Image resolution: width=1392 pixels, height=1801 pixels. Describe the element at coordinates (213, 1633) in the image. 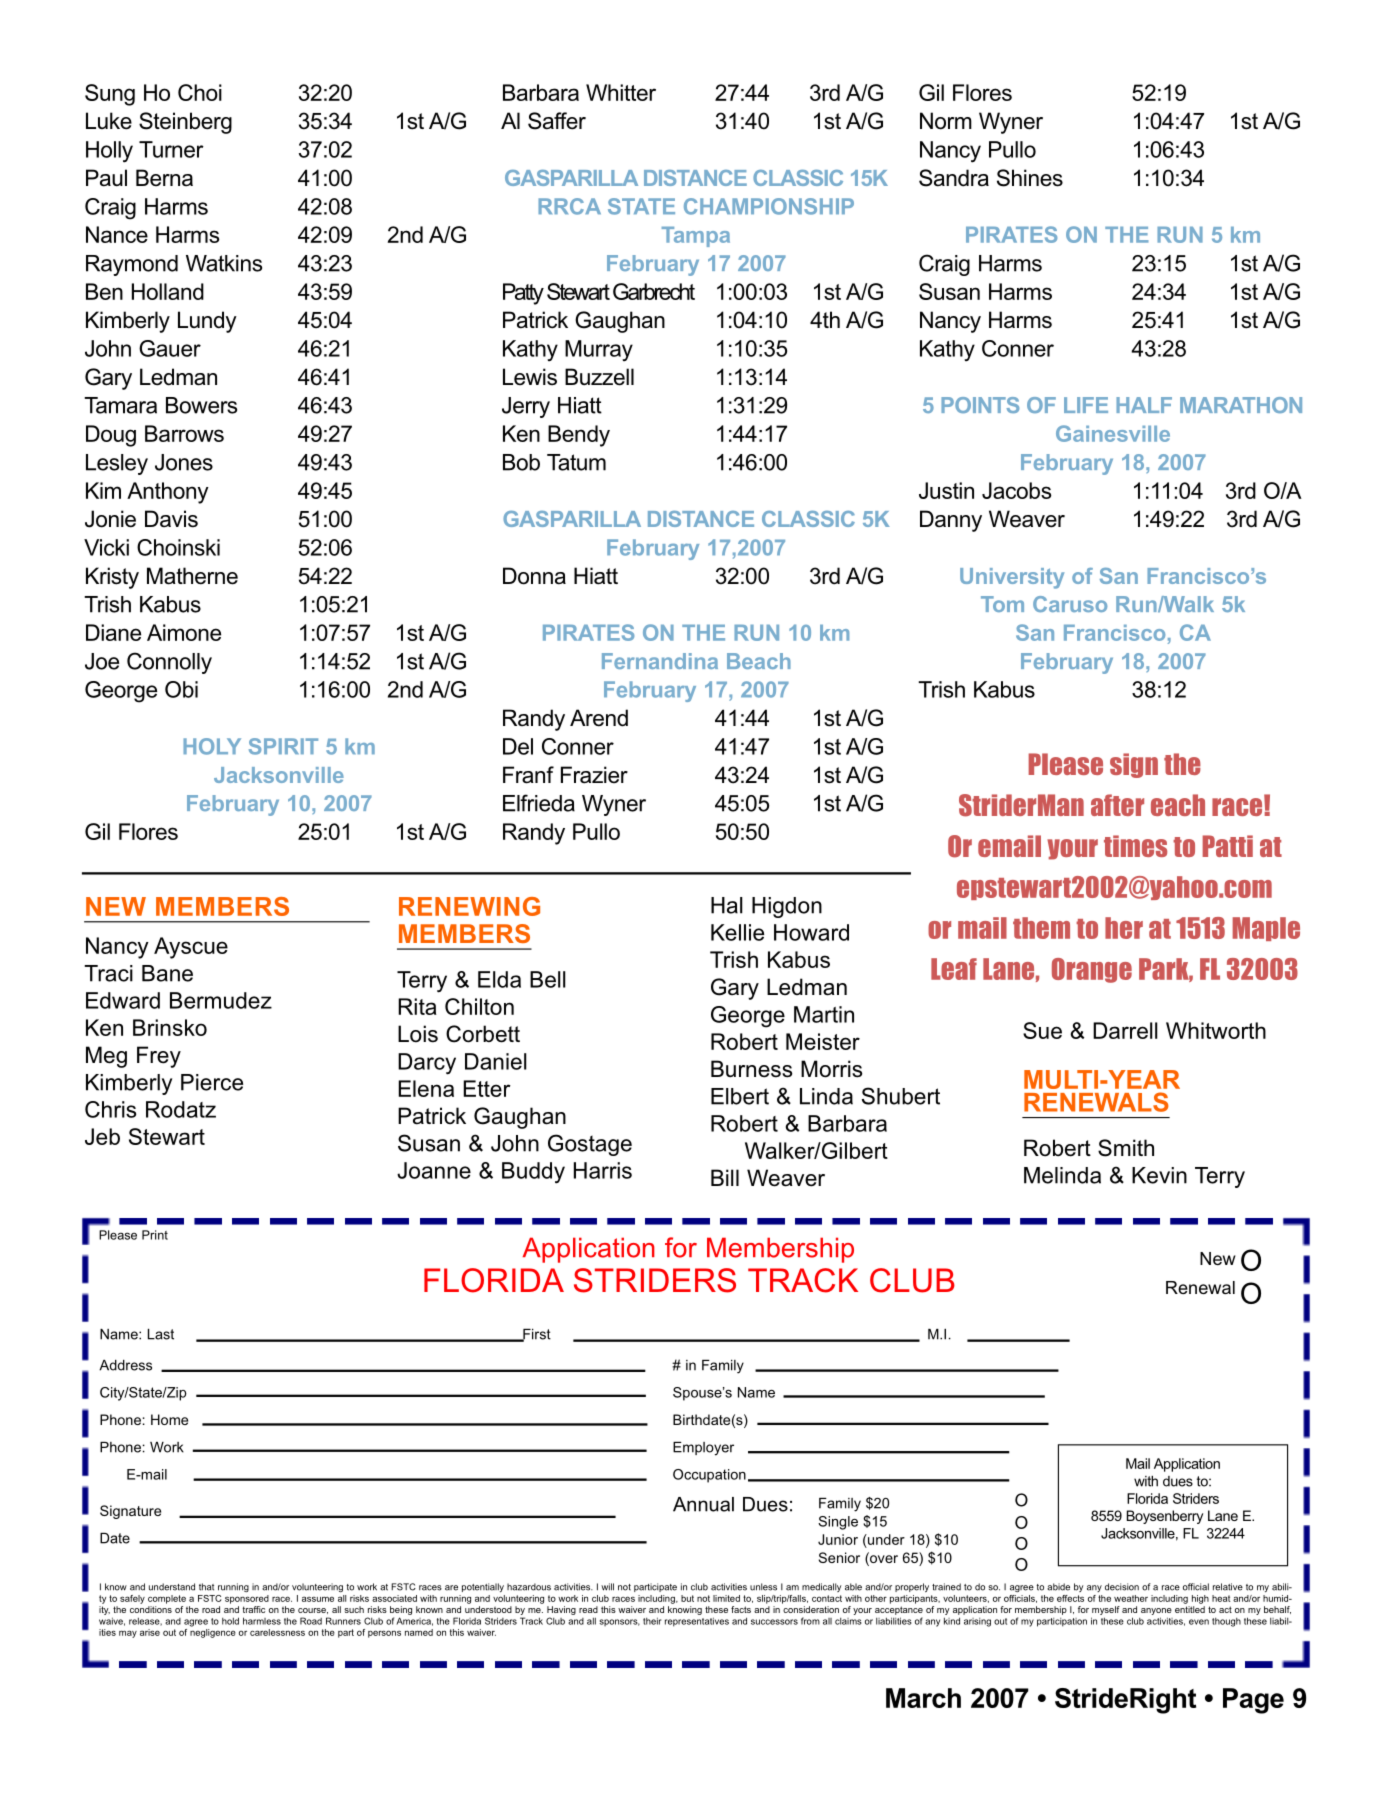

I see `negligence` at that location.
